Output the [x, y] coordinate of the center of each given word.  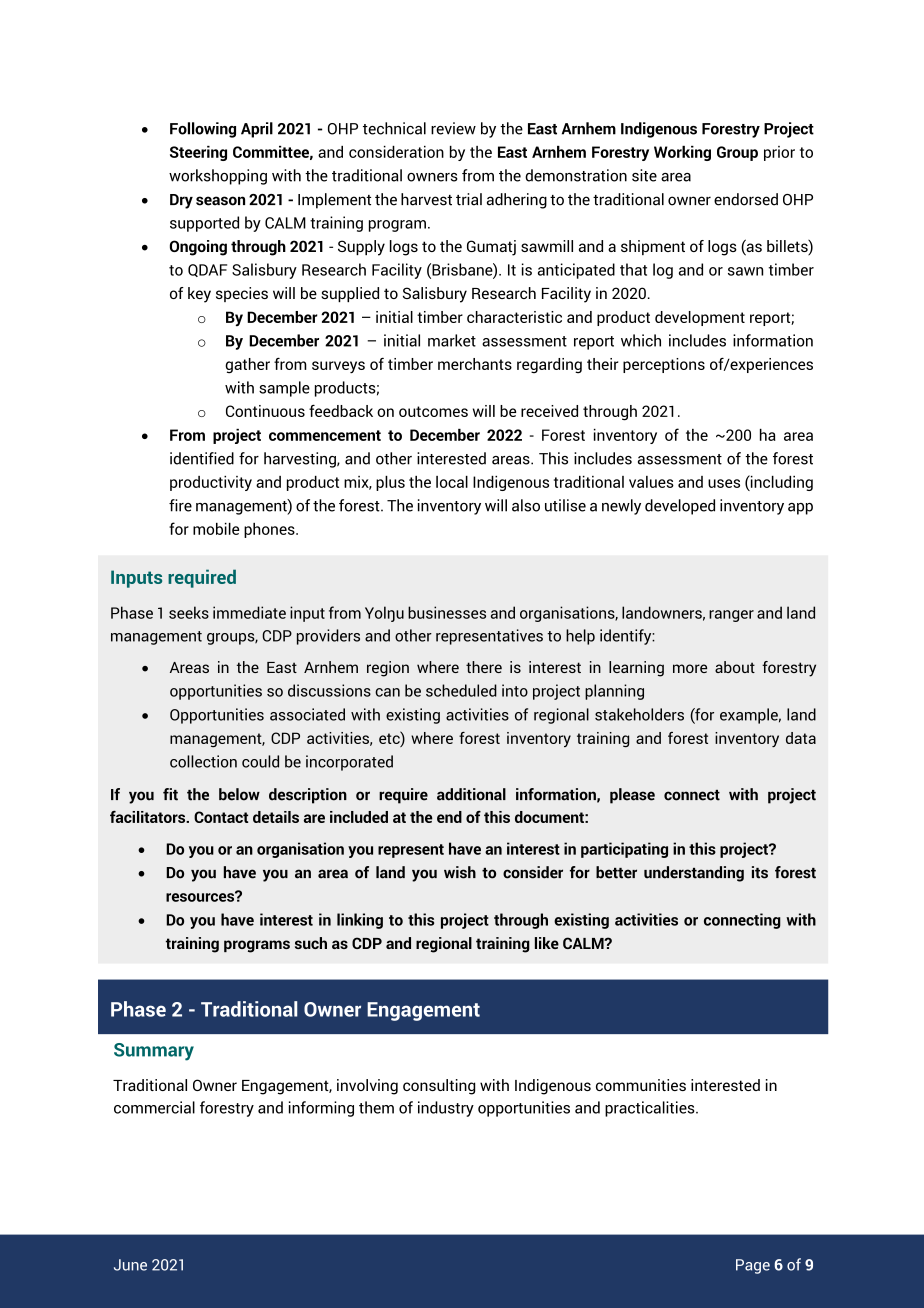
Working [682, 153]
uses [724, 483]
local [452, 482]
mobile [216, 529]
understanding [694, 874]
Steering [198, 153]
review [453, 128]
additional [471, 794]
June [130, 1265]
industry [446, 1109]
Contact [221, 817]
